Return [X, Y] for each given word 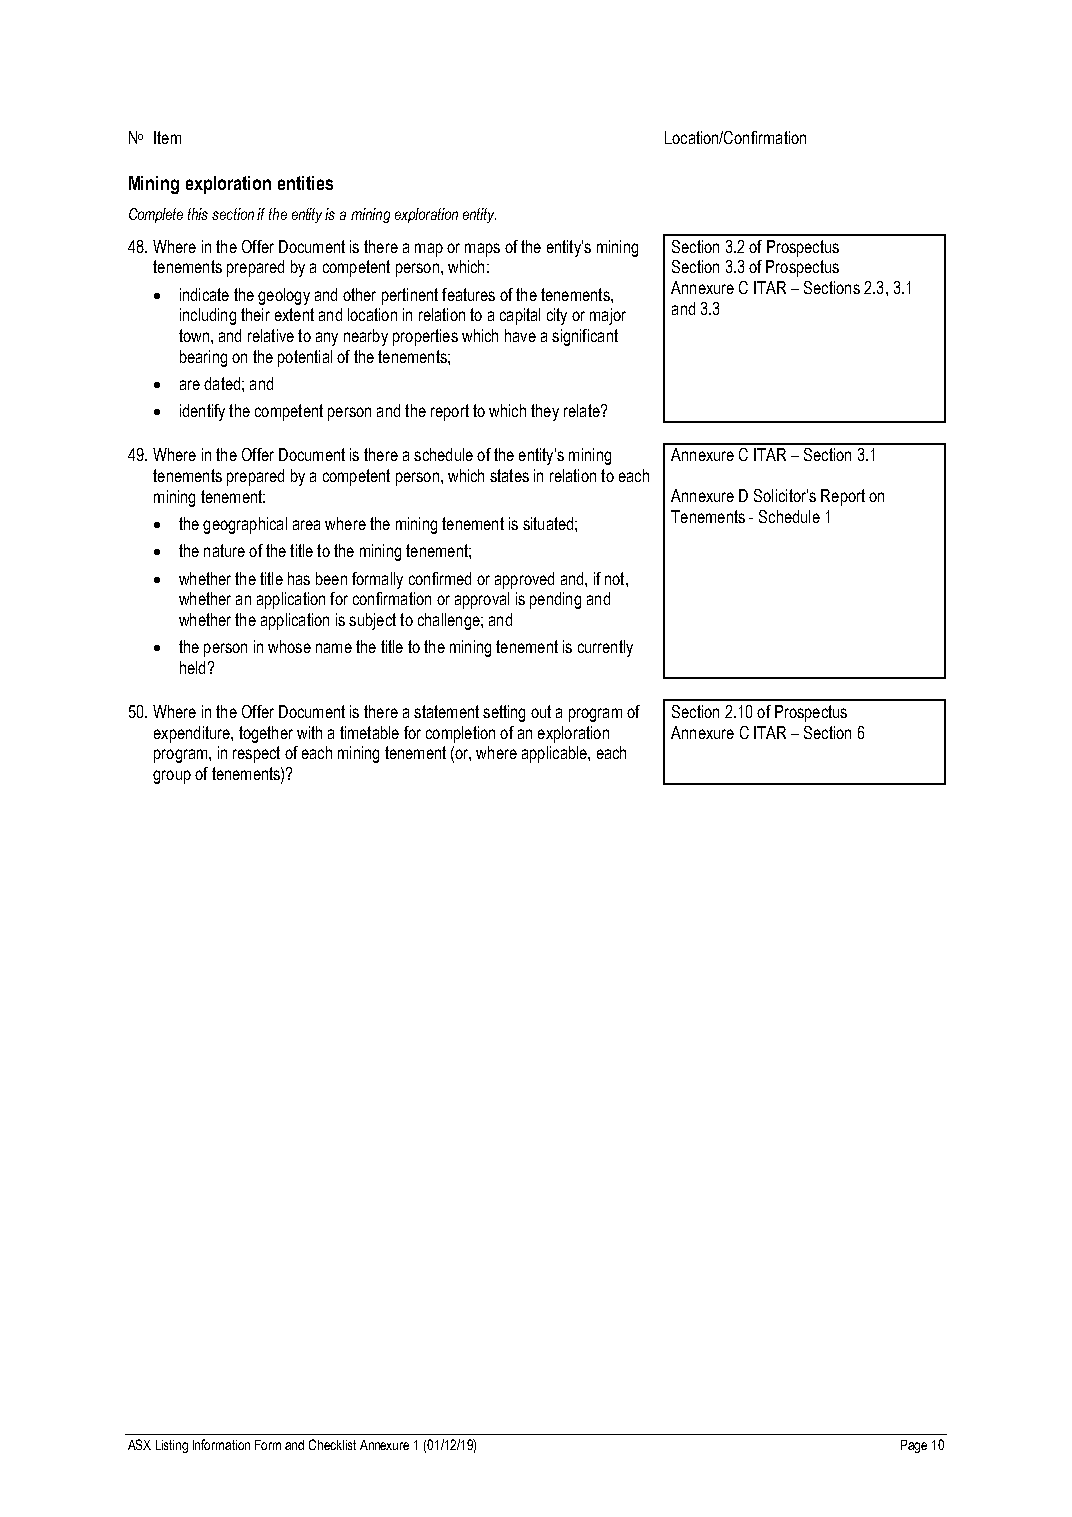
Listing [172, 1446]
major [608, 316]
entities [305, 183]
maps [482, 250]
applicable [555, 754]
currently [605, 648]
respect [256, 754]
